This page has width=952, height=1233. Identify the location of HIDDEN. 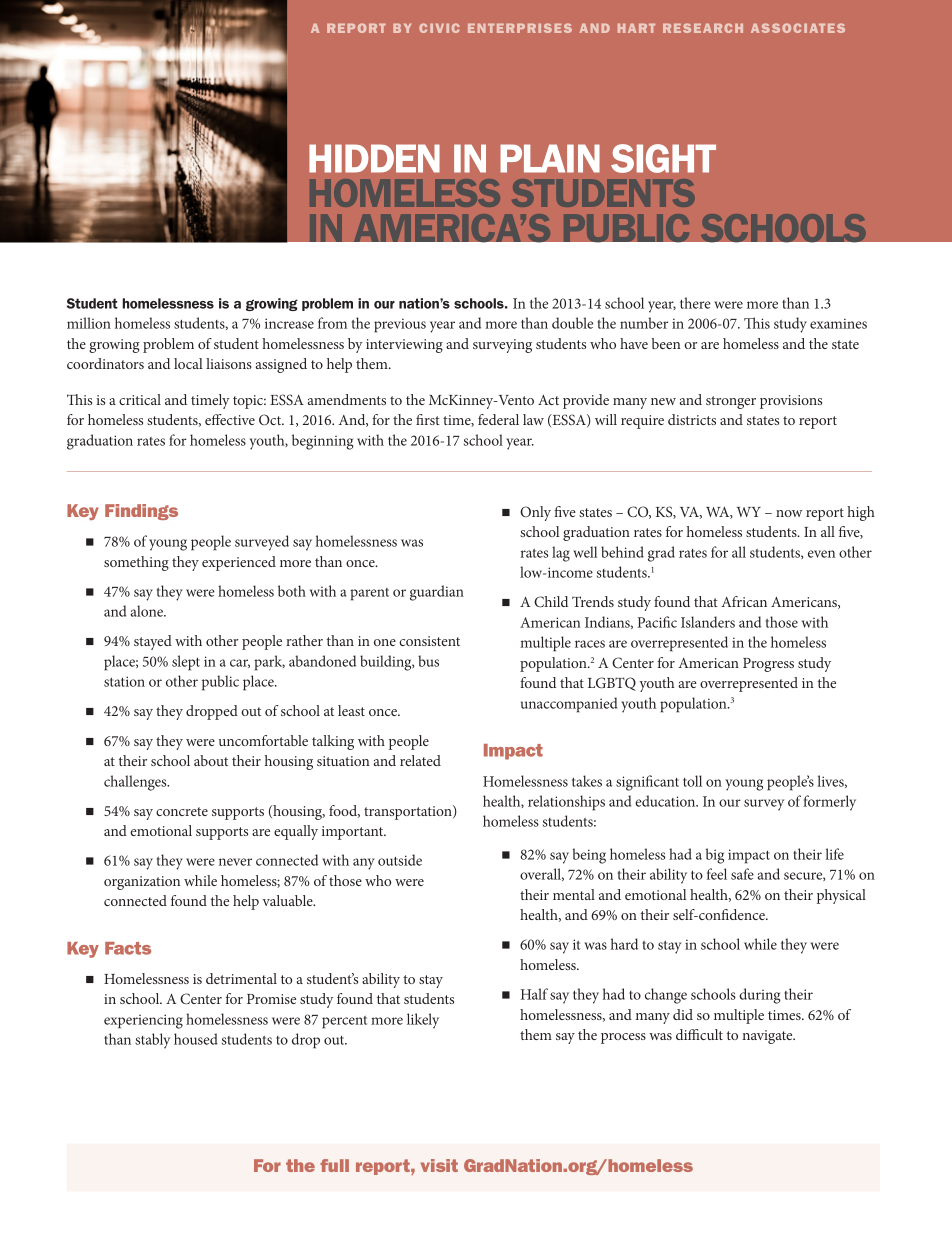
(374, 158).
